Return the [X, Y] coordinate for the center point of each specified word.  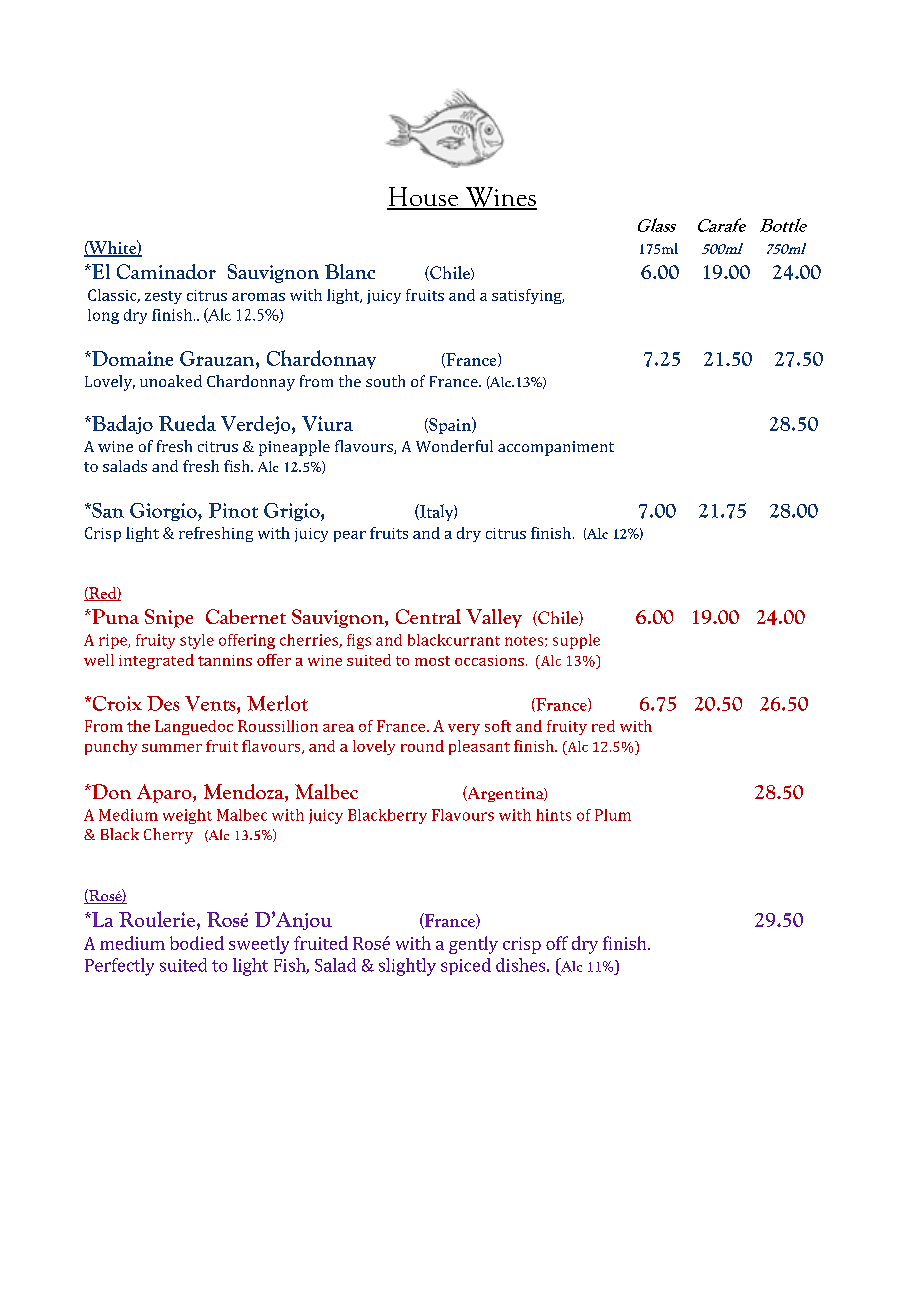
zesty [163, 297]
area [338, 728]
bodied [197, 943]
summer [172, 748]
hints [553, 815]
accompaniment [556, 448]
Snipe [169, 618]
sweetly [259, 945]
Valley [494, 618]
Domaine [131, 358]
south [385, 381]
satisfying [528, 296]
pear [350, 536]
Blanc [350, 271]
